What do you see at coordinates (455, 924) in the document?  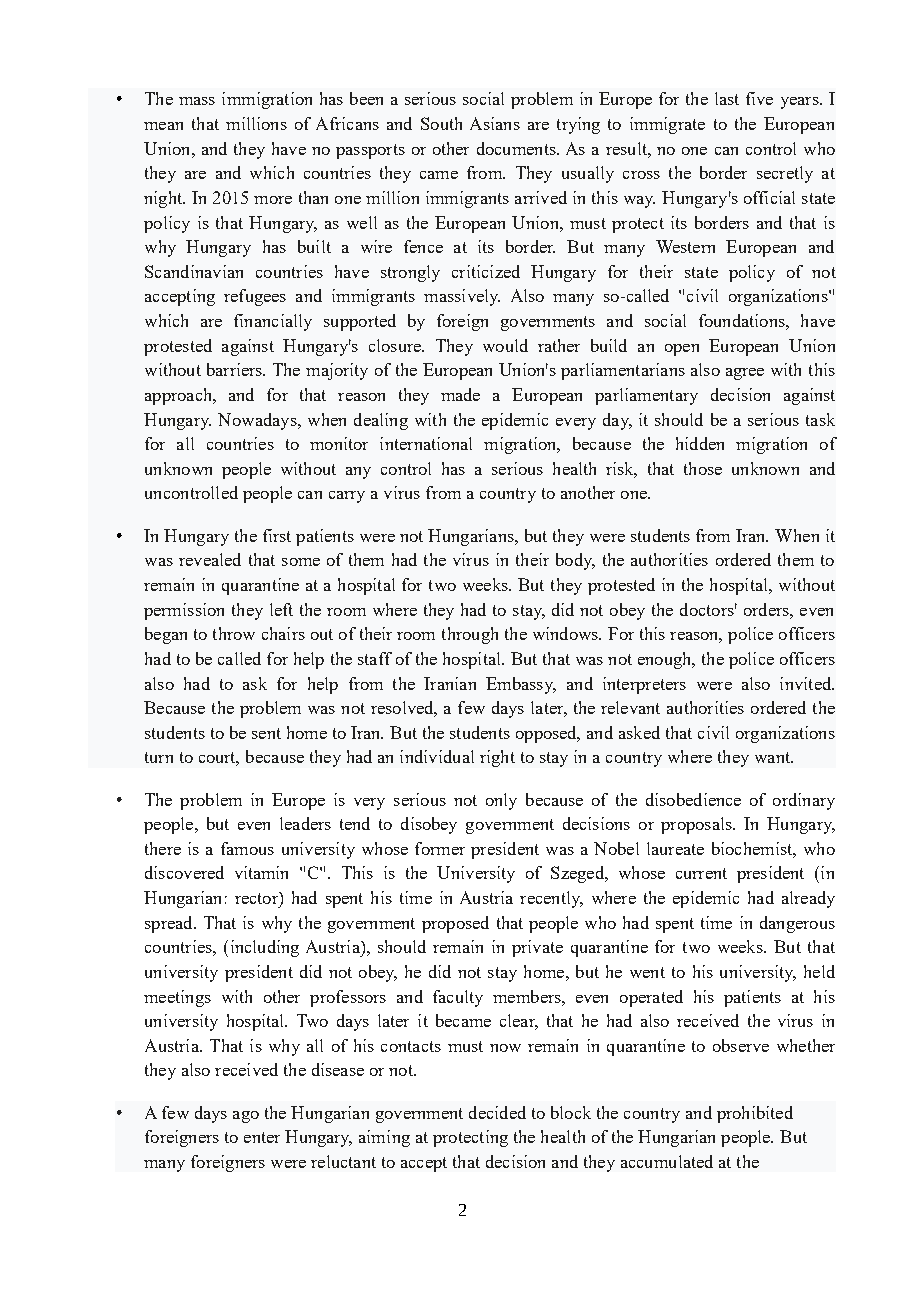 I see `proposed` at bounding box center [455, 924].
